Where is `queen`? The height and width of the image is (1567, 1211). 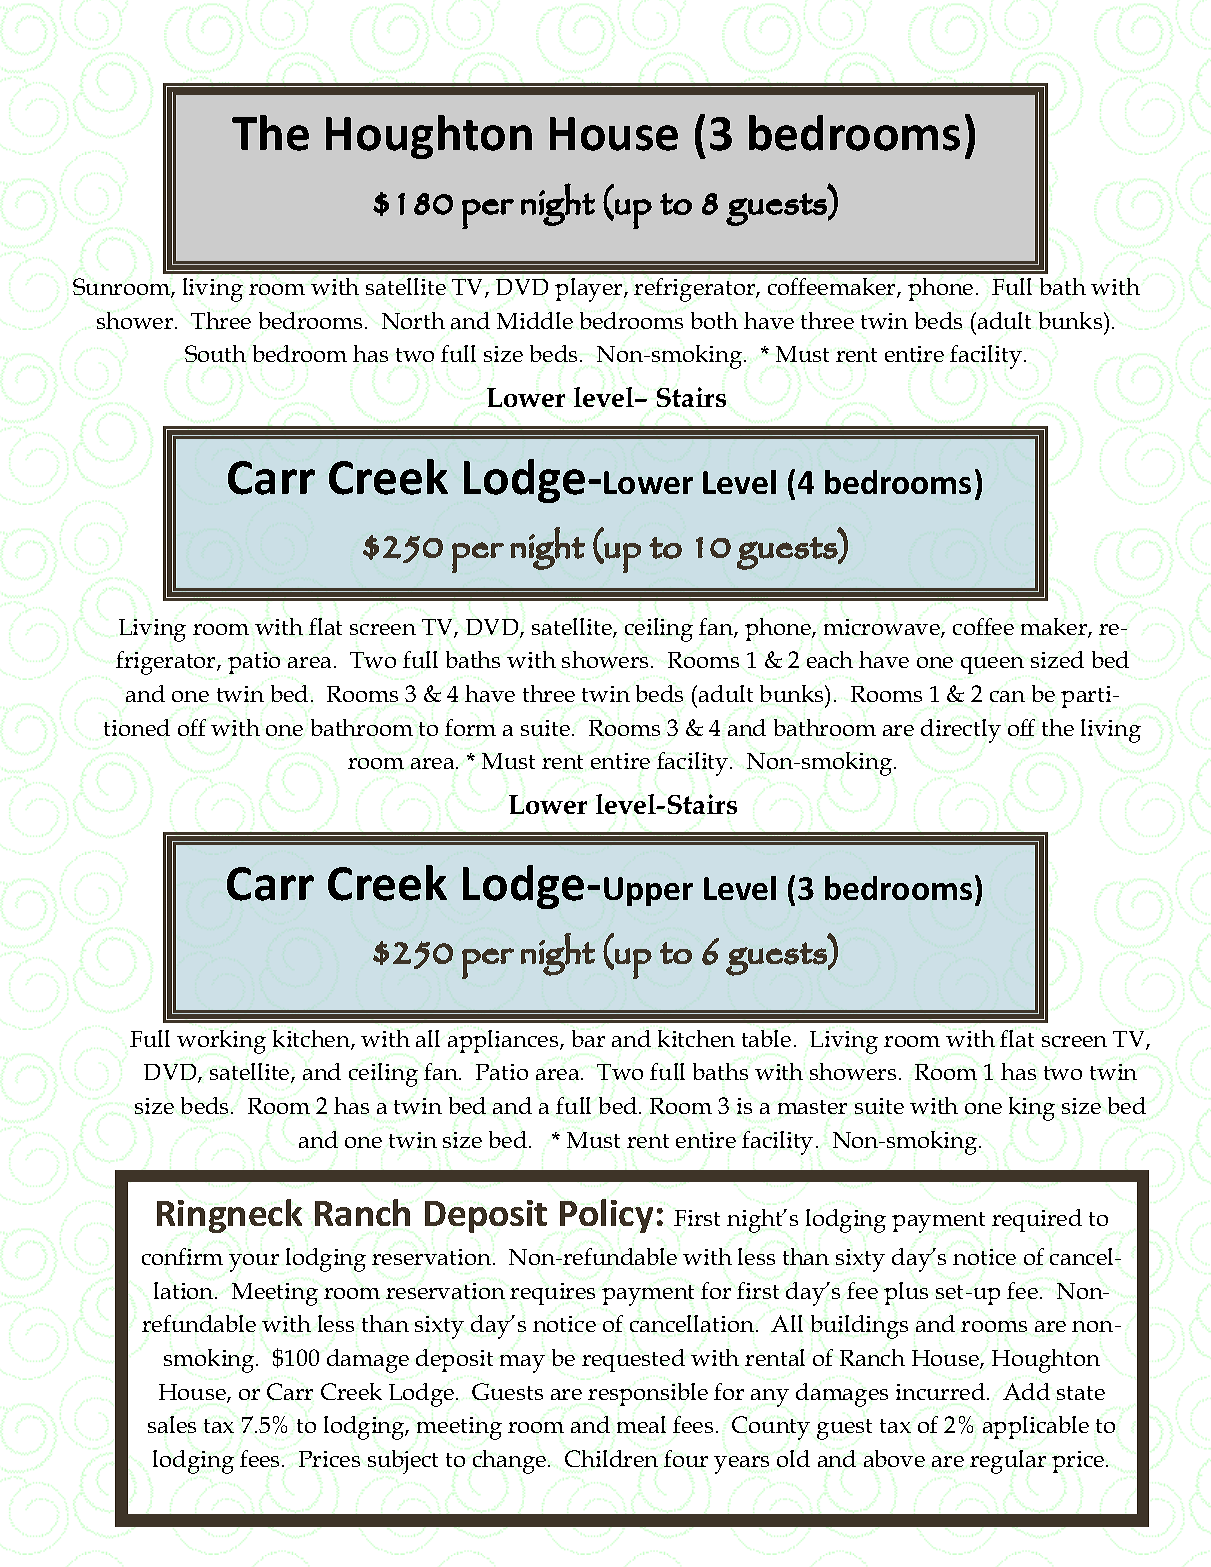
queen is located at coordinates (992, 665).
